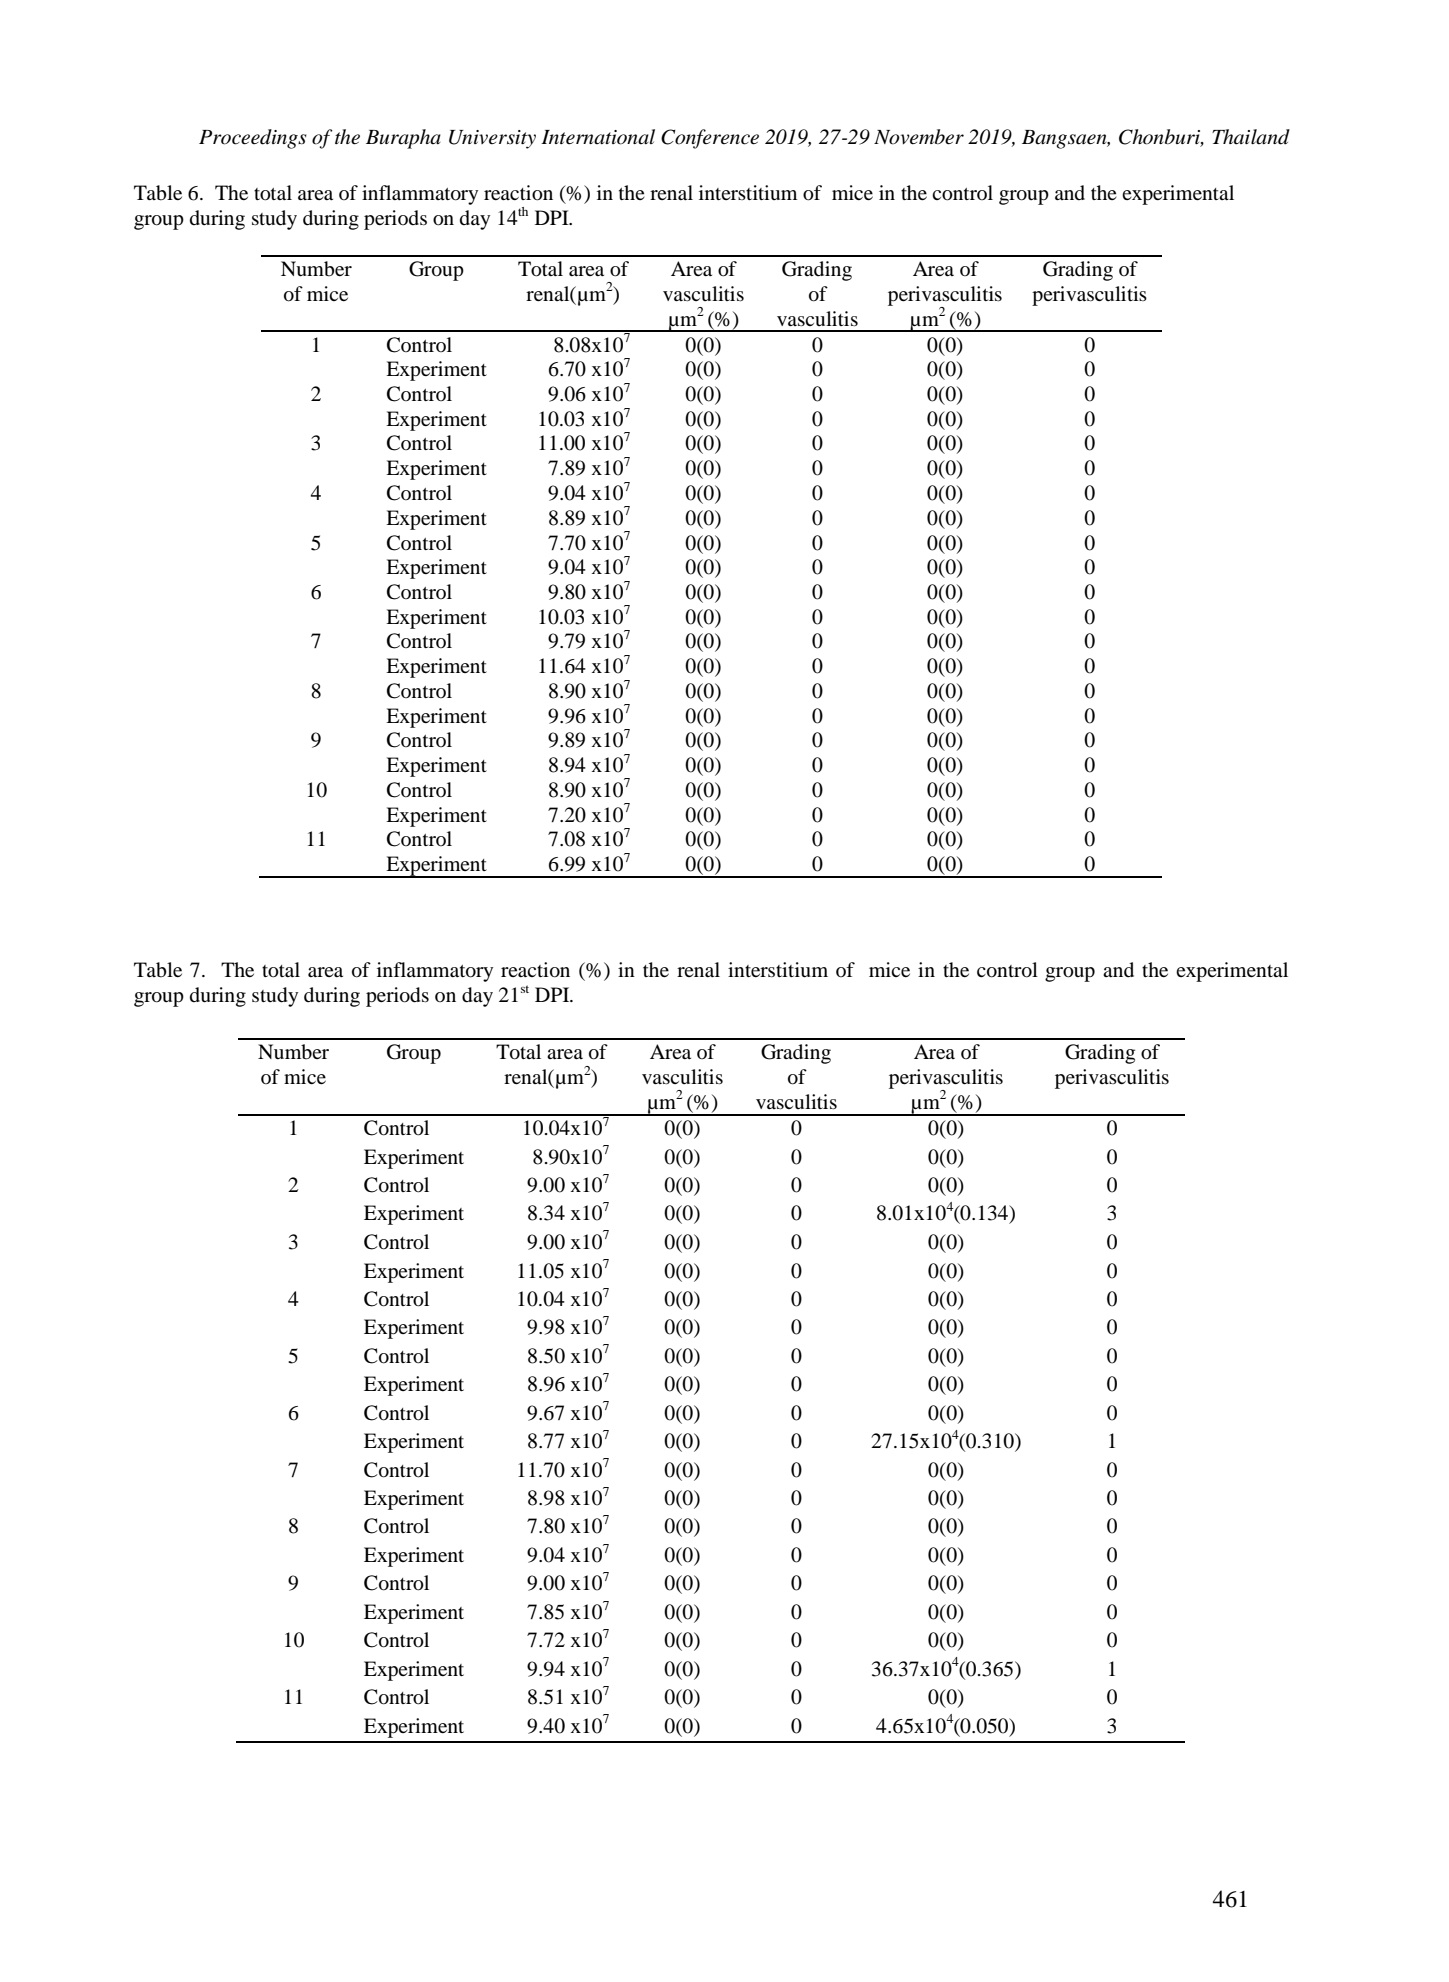 The height and width of the screenshot is (1982, 1449). Describe the element at coordinates (919, 137) in the screenshot. I see `November` at that location.
